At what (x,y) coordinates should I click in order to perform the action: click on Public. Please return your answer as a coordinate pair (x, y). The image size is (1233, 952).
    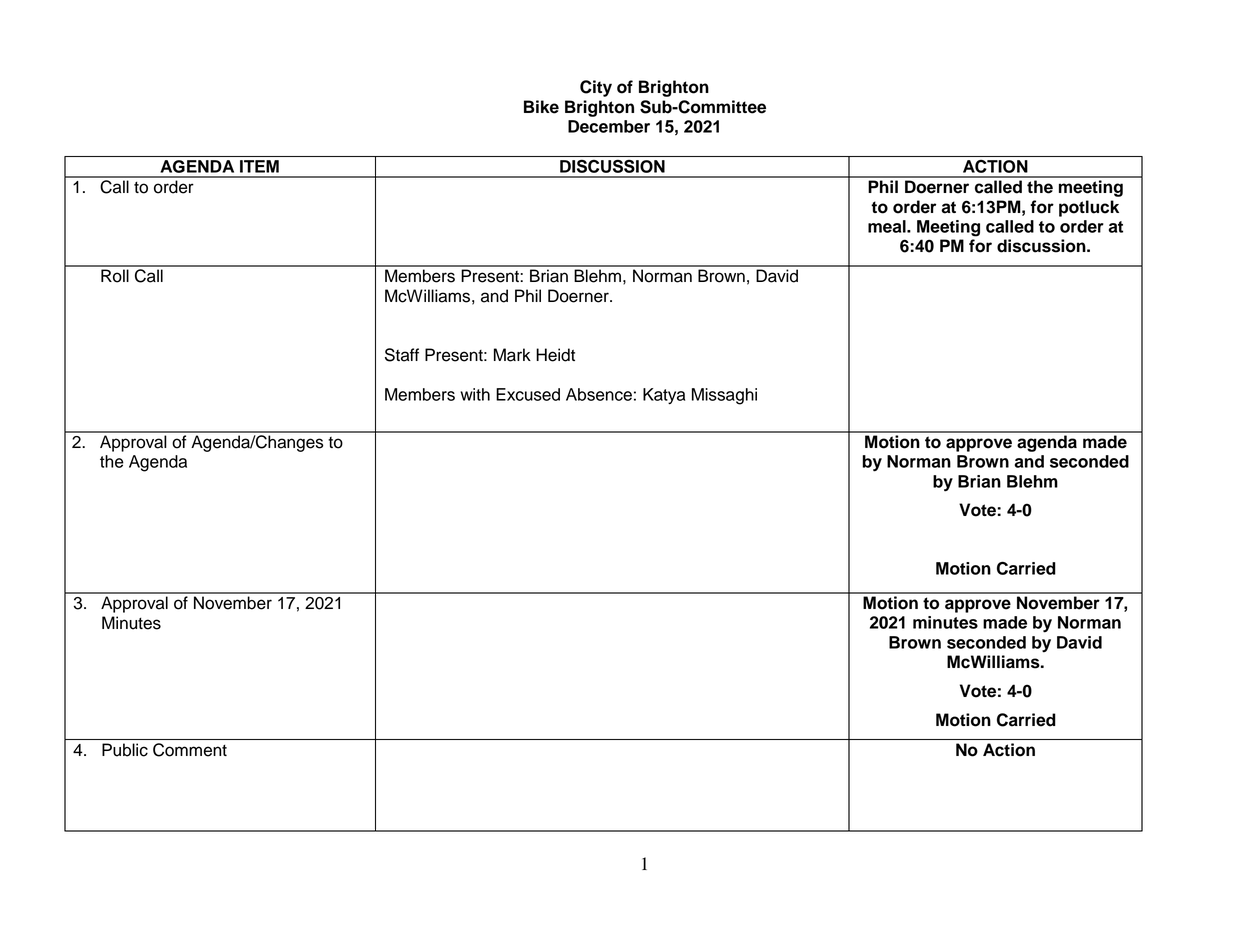
    Looking at the image, I should click on (125, 750).
